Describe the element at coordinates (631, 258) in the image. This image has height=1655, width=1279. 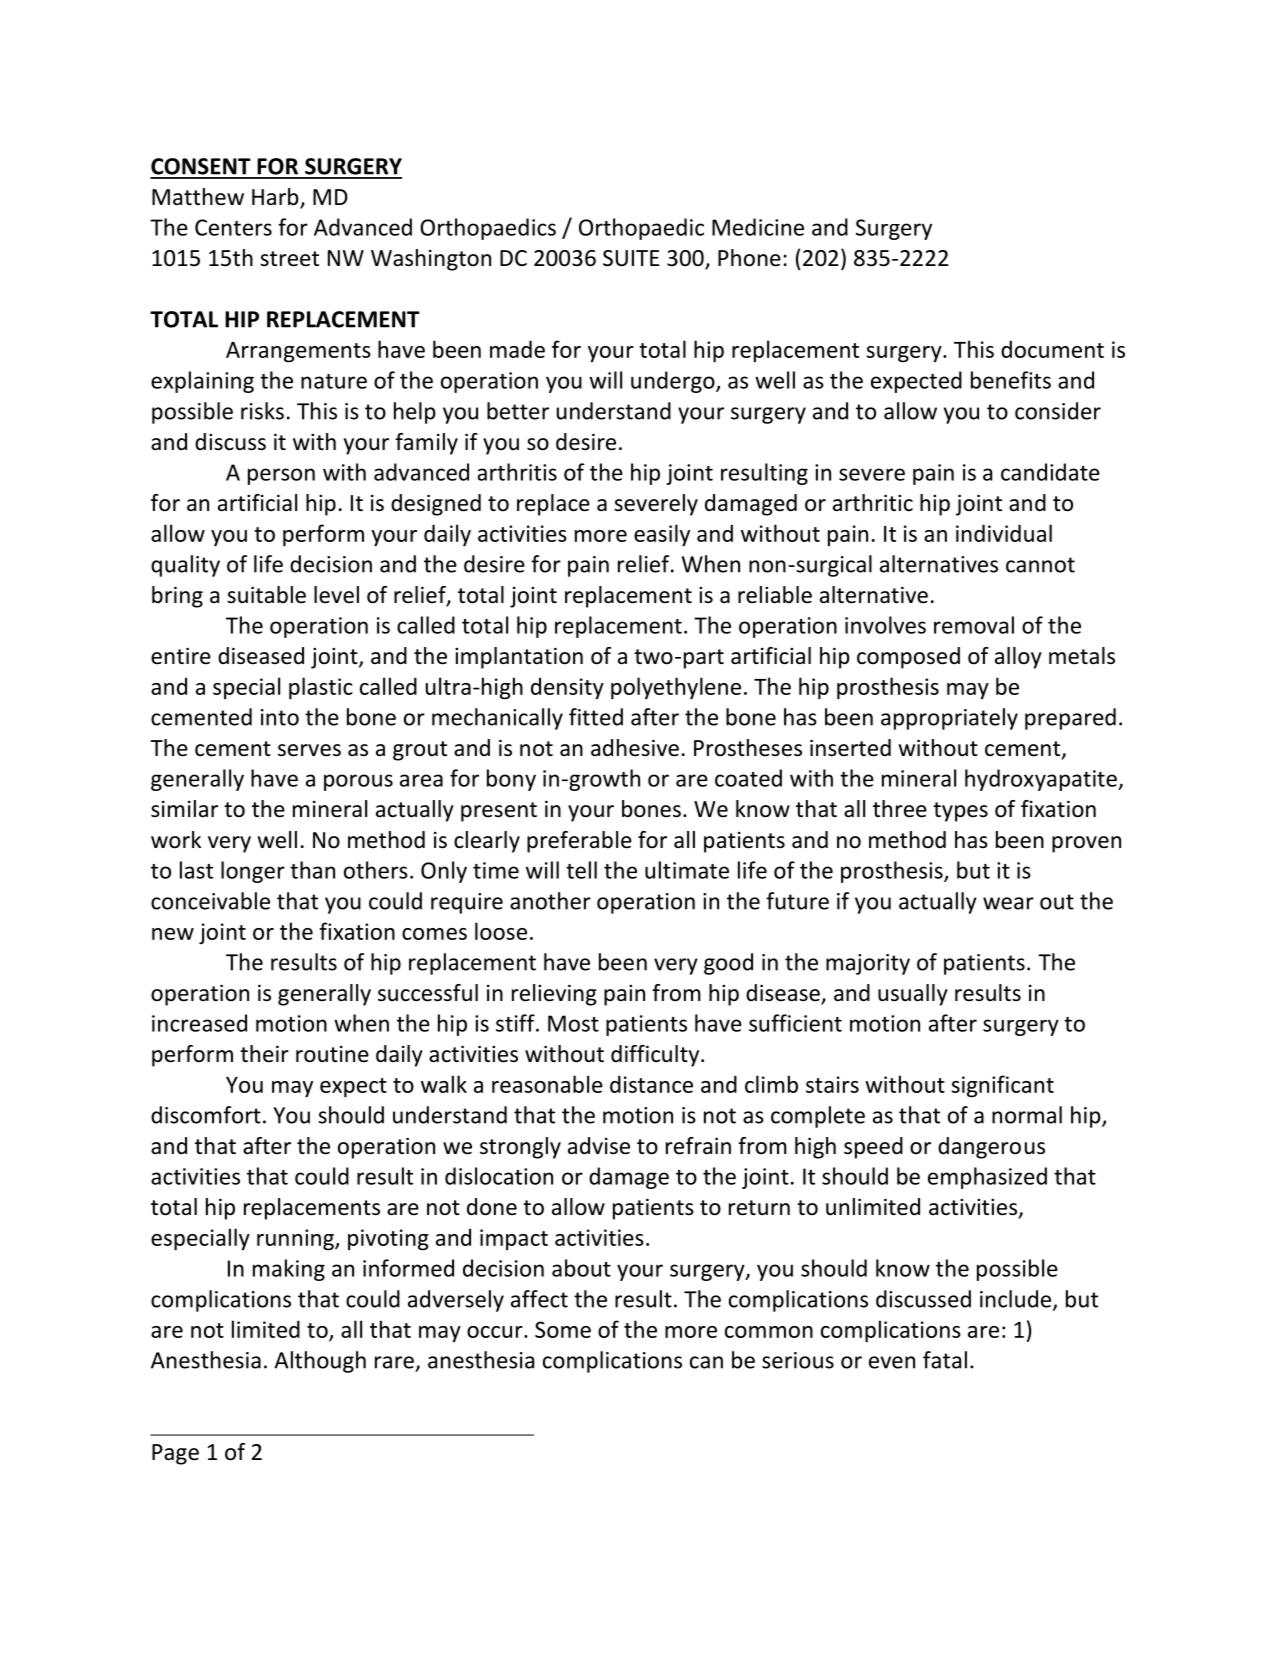
I see `SUITE` at that location.
